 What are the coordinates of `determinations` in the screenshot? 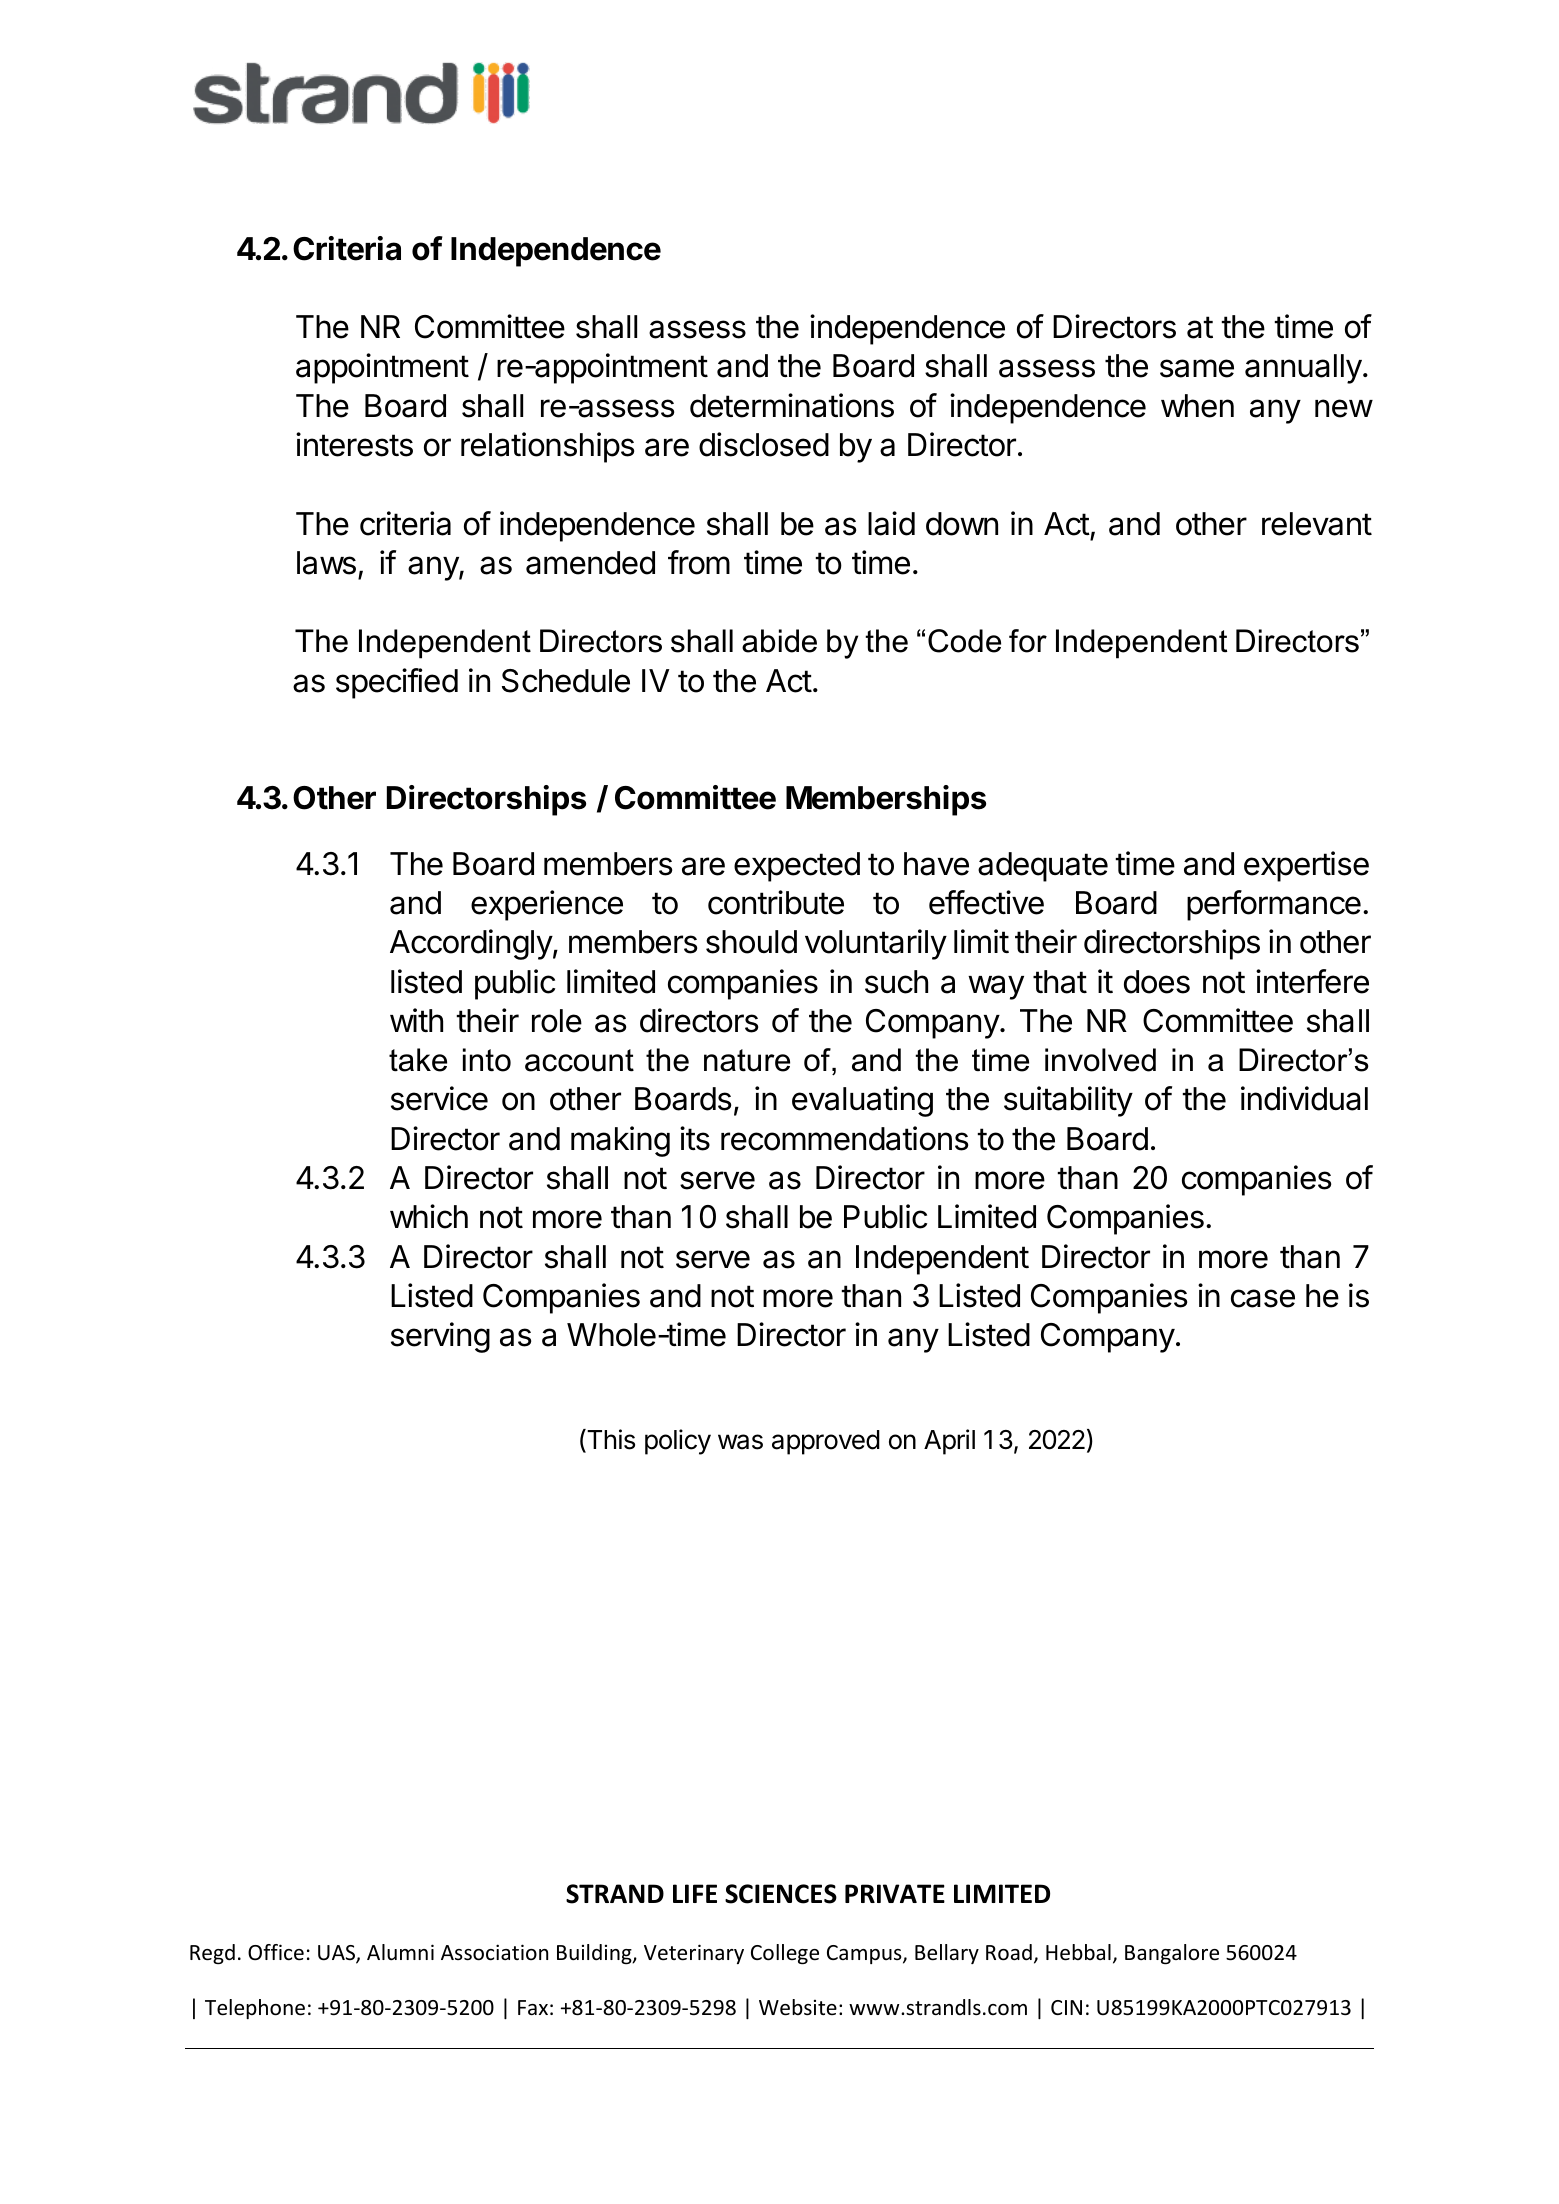 It's located at (792, 405).
